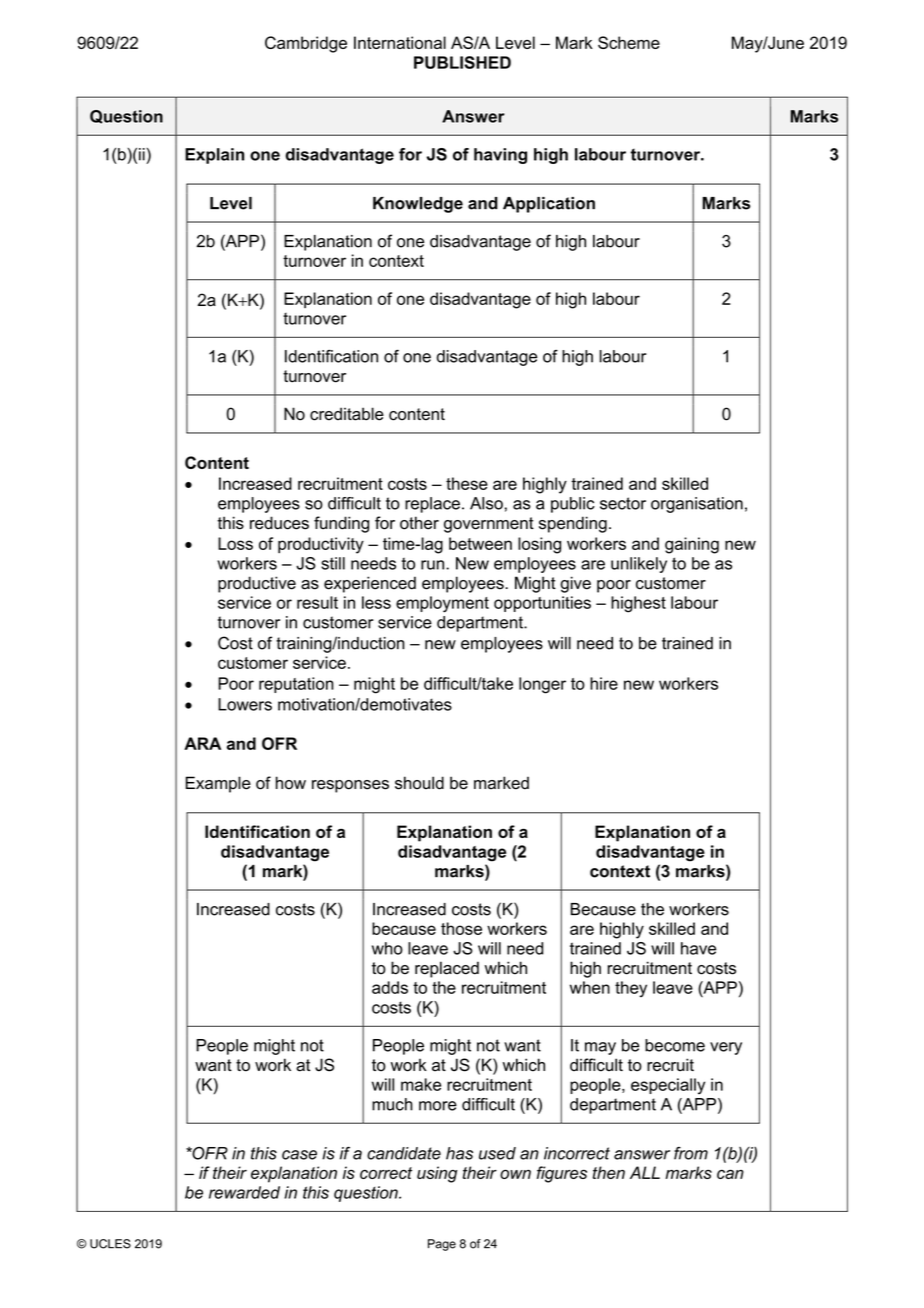 The image size is (924, 1308). What do you see at coordinates (629, 42) in the document?
I see `Scheme` at bounding box center [629, 42].
